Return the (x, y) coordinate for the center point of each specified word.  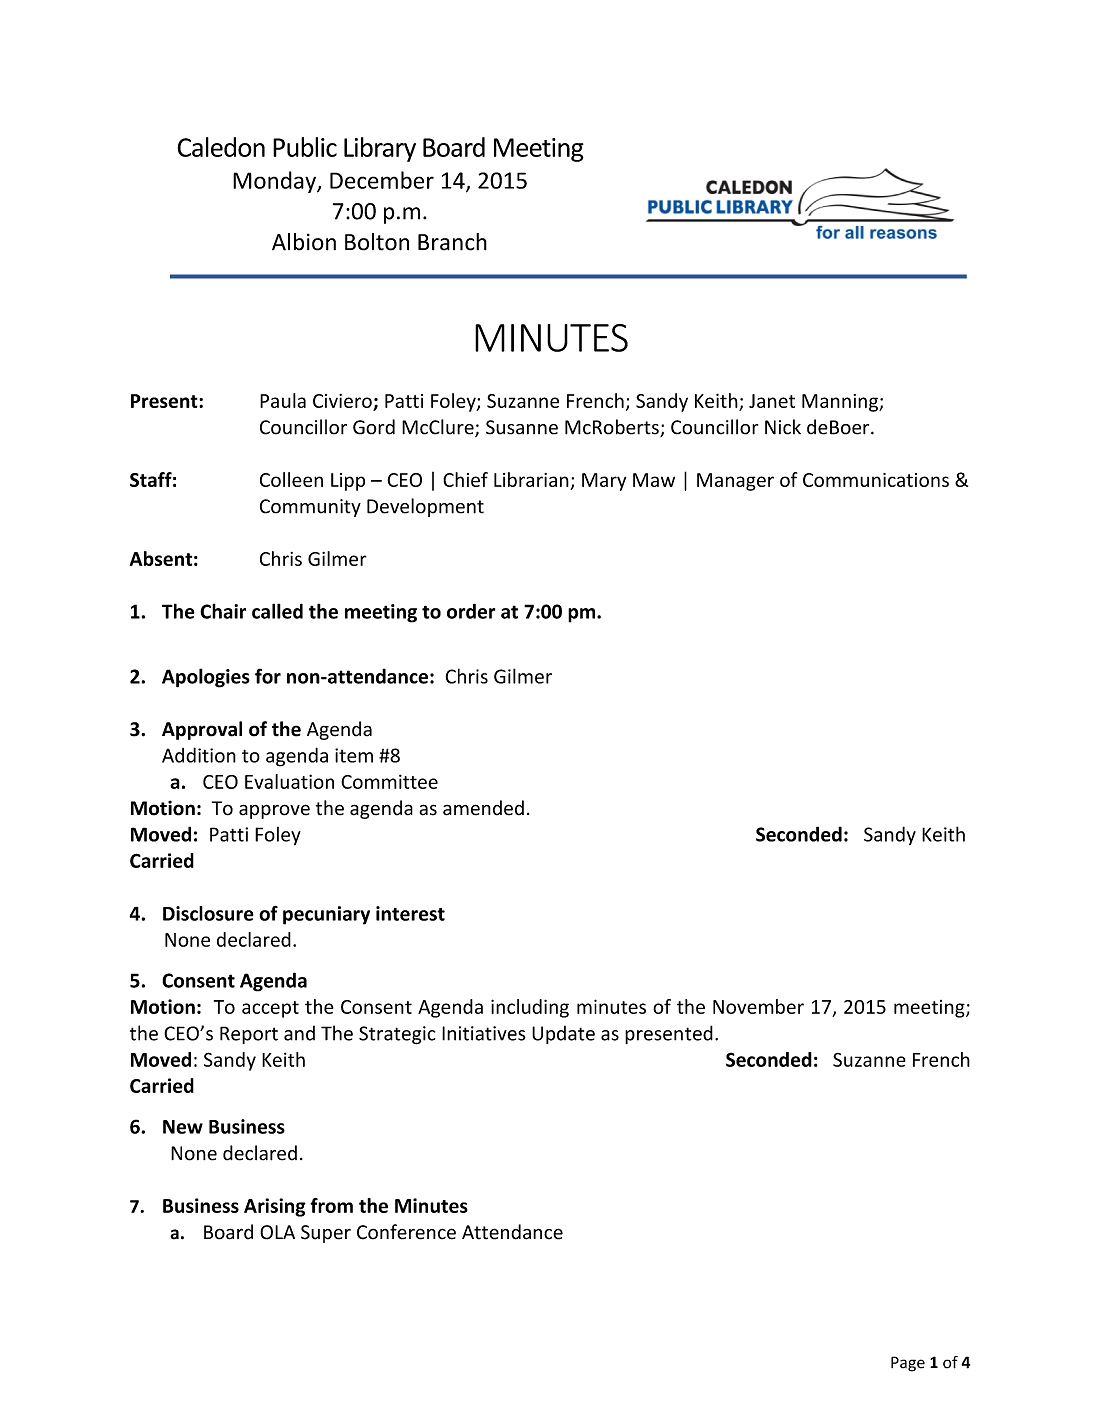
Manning (841, 403)
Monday (275, 182)
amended (483, 808)
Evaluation (289, 781)
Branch (452, 242)
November (758, 1006)
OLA (277, 1232)
